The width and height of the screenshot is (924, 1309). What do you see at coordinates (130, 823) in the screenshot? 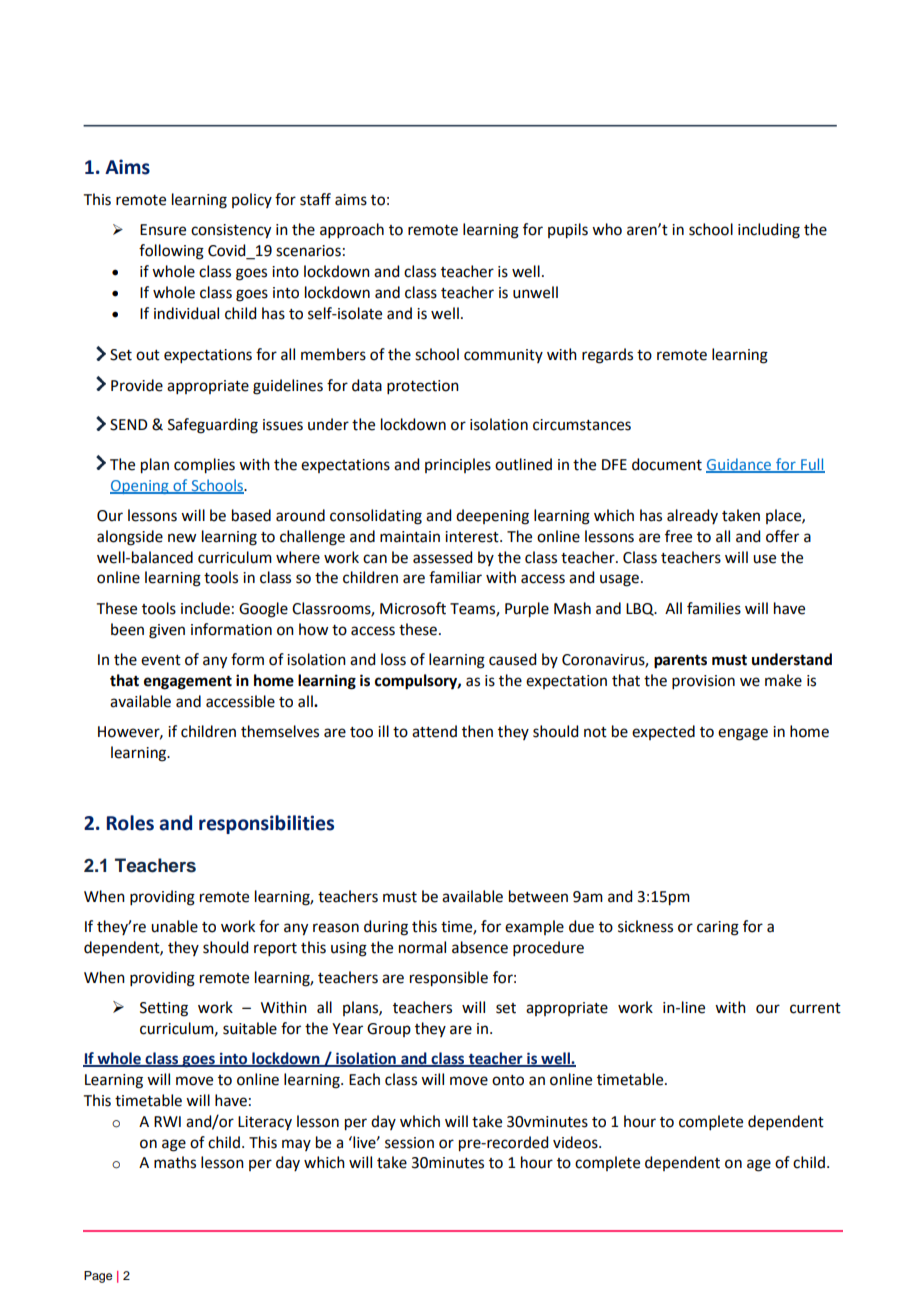
I see `Roles` at bounding box center [130, 823].
